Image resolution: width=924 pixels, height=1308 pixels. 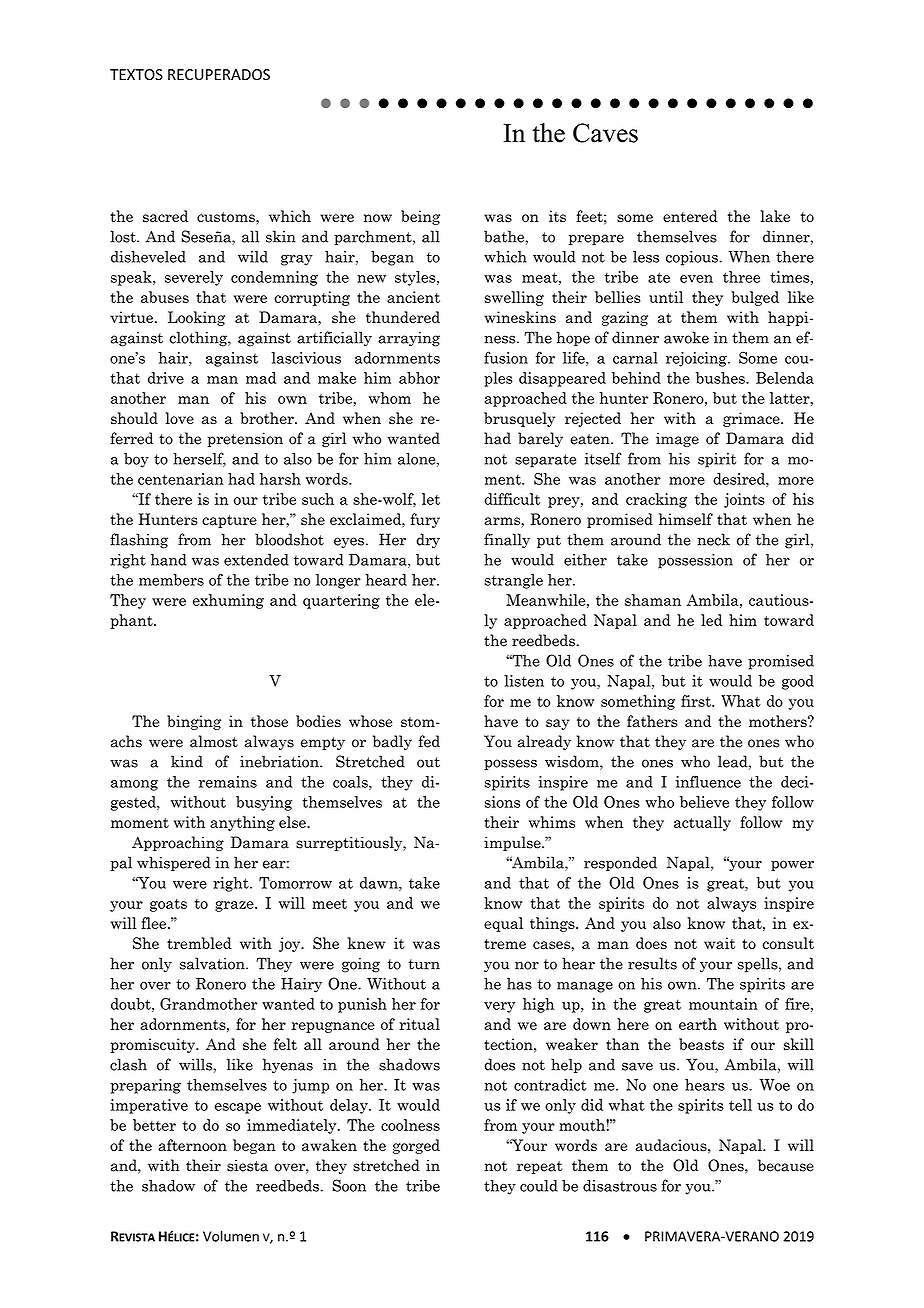 What do you see at coordinates (416, 1146) in the page?
I see `gorged` at bounding box center [416, 1146].
